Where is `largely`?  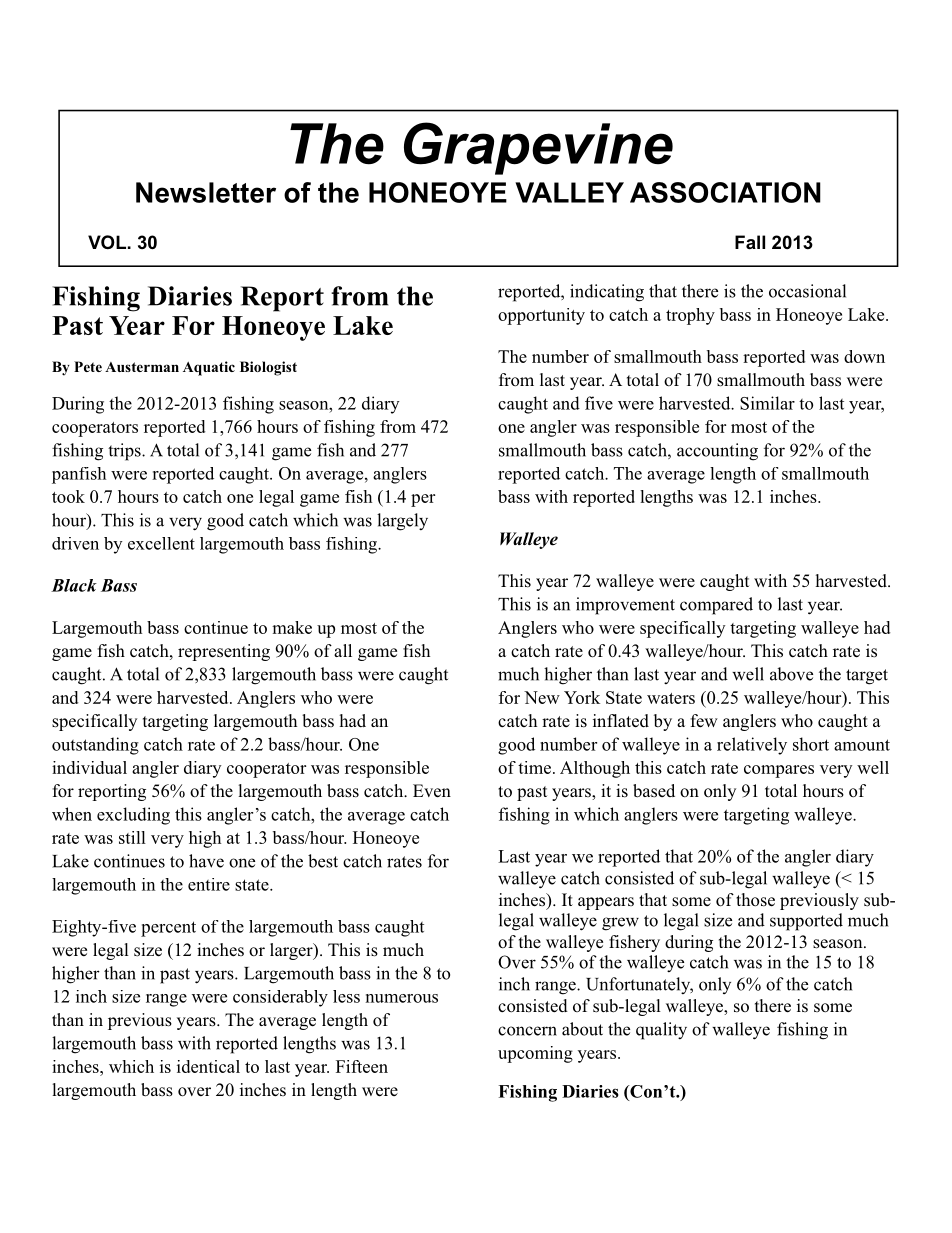 largely is located at coordinates (402, 522).
